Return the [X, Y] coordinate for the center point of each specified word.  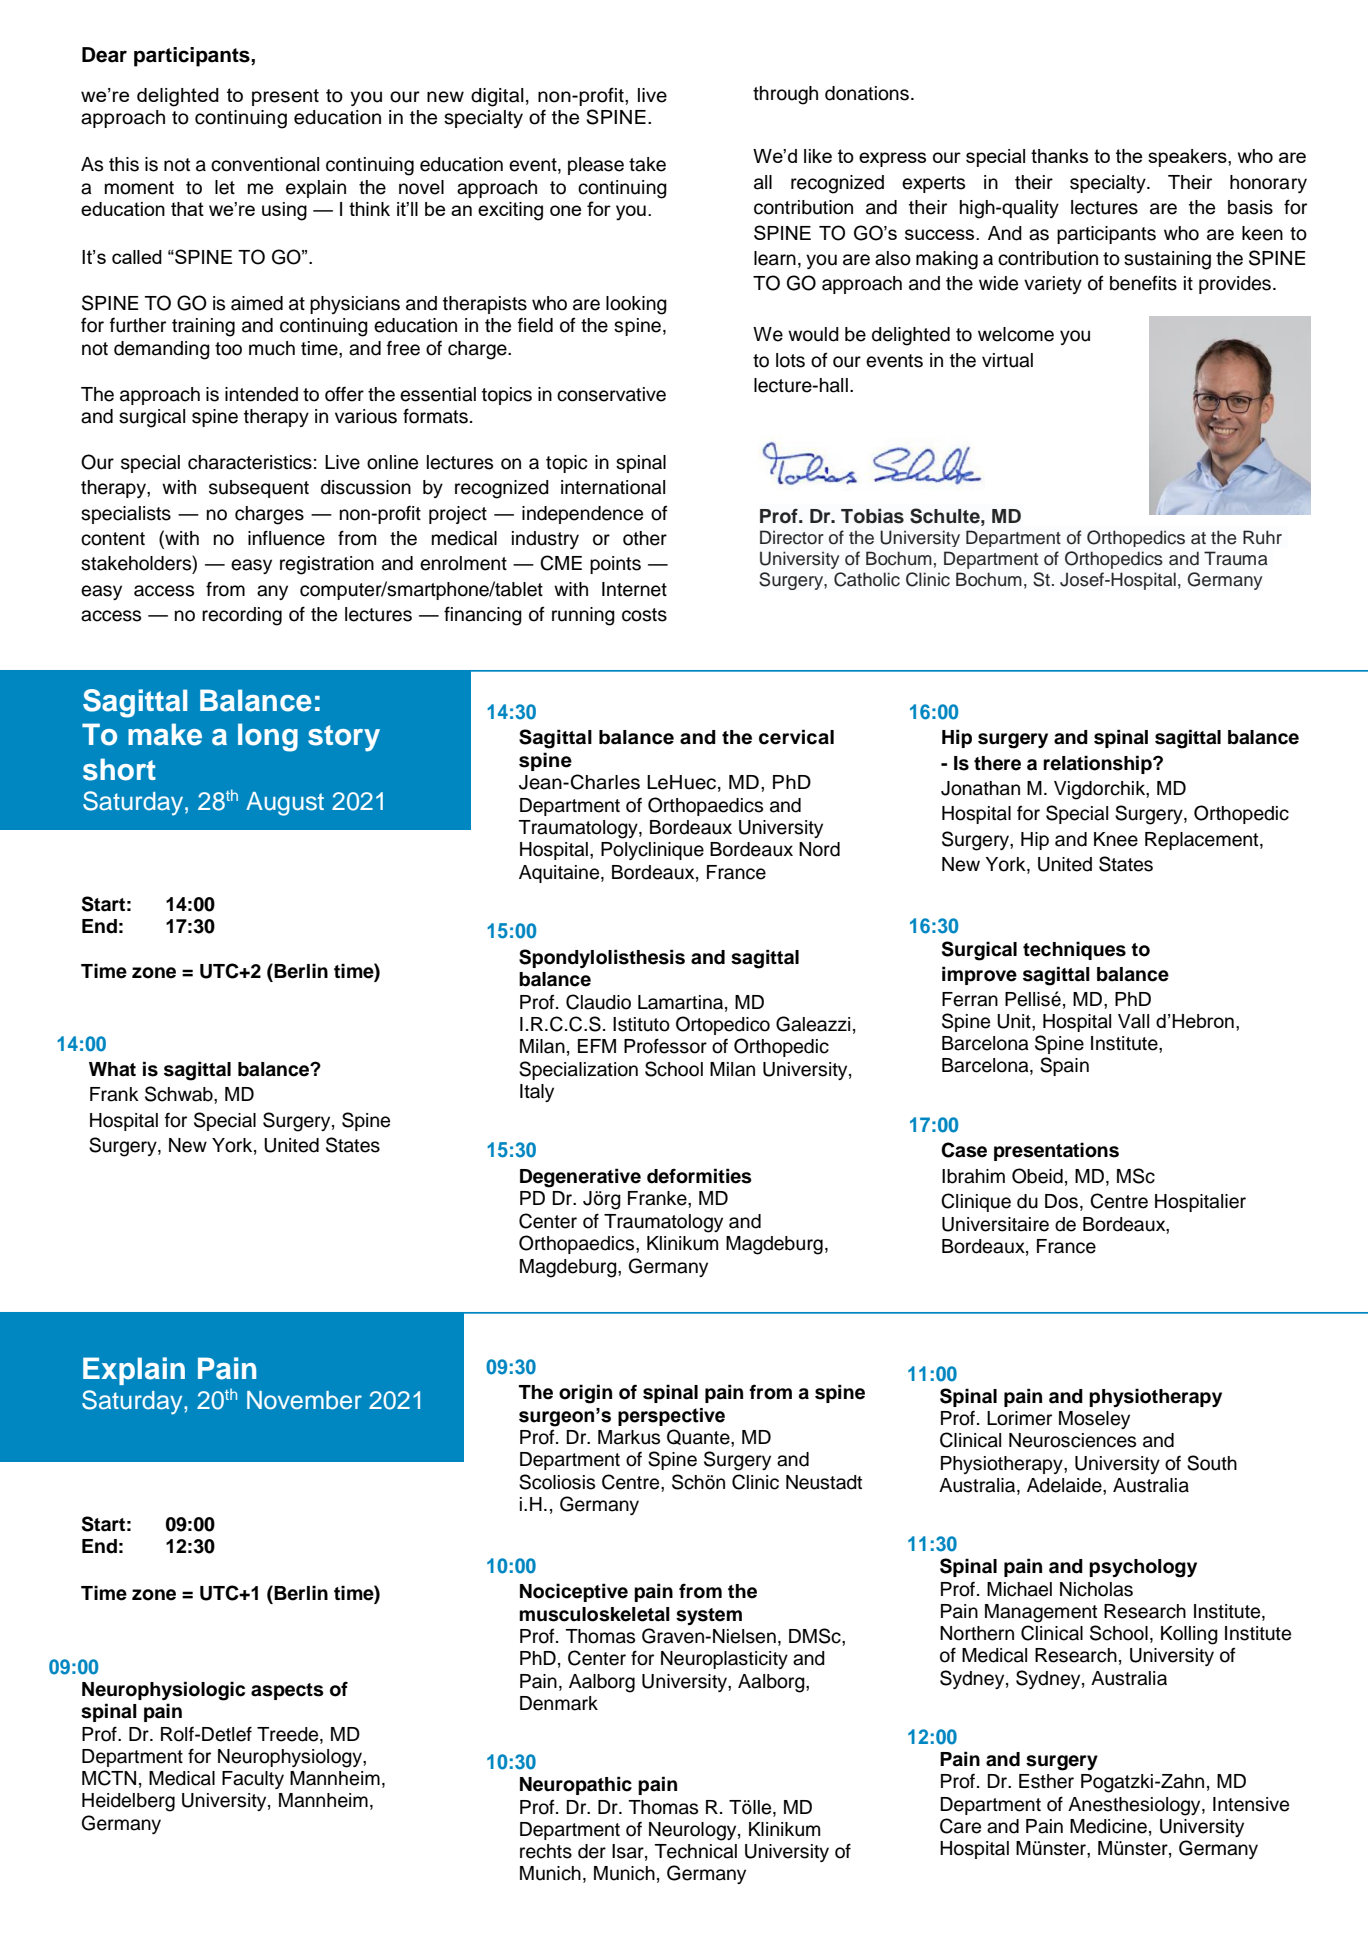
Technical [696, 1851]
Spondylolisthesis [602, 958]
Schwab [180, 1094]
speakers [1188, 158]
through [785, 95]
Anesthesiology [1135, 1806]
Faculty [253, 1780]
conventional [265, 164]
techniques [1074, 950]
